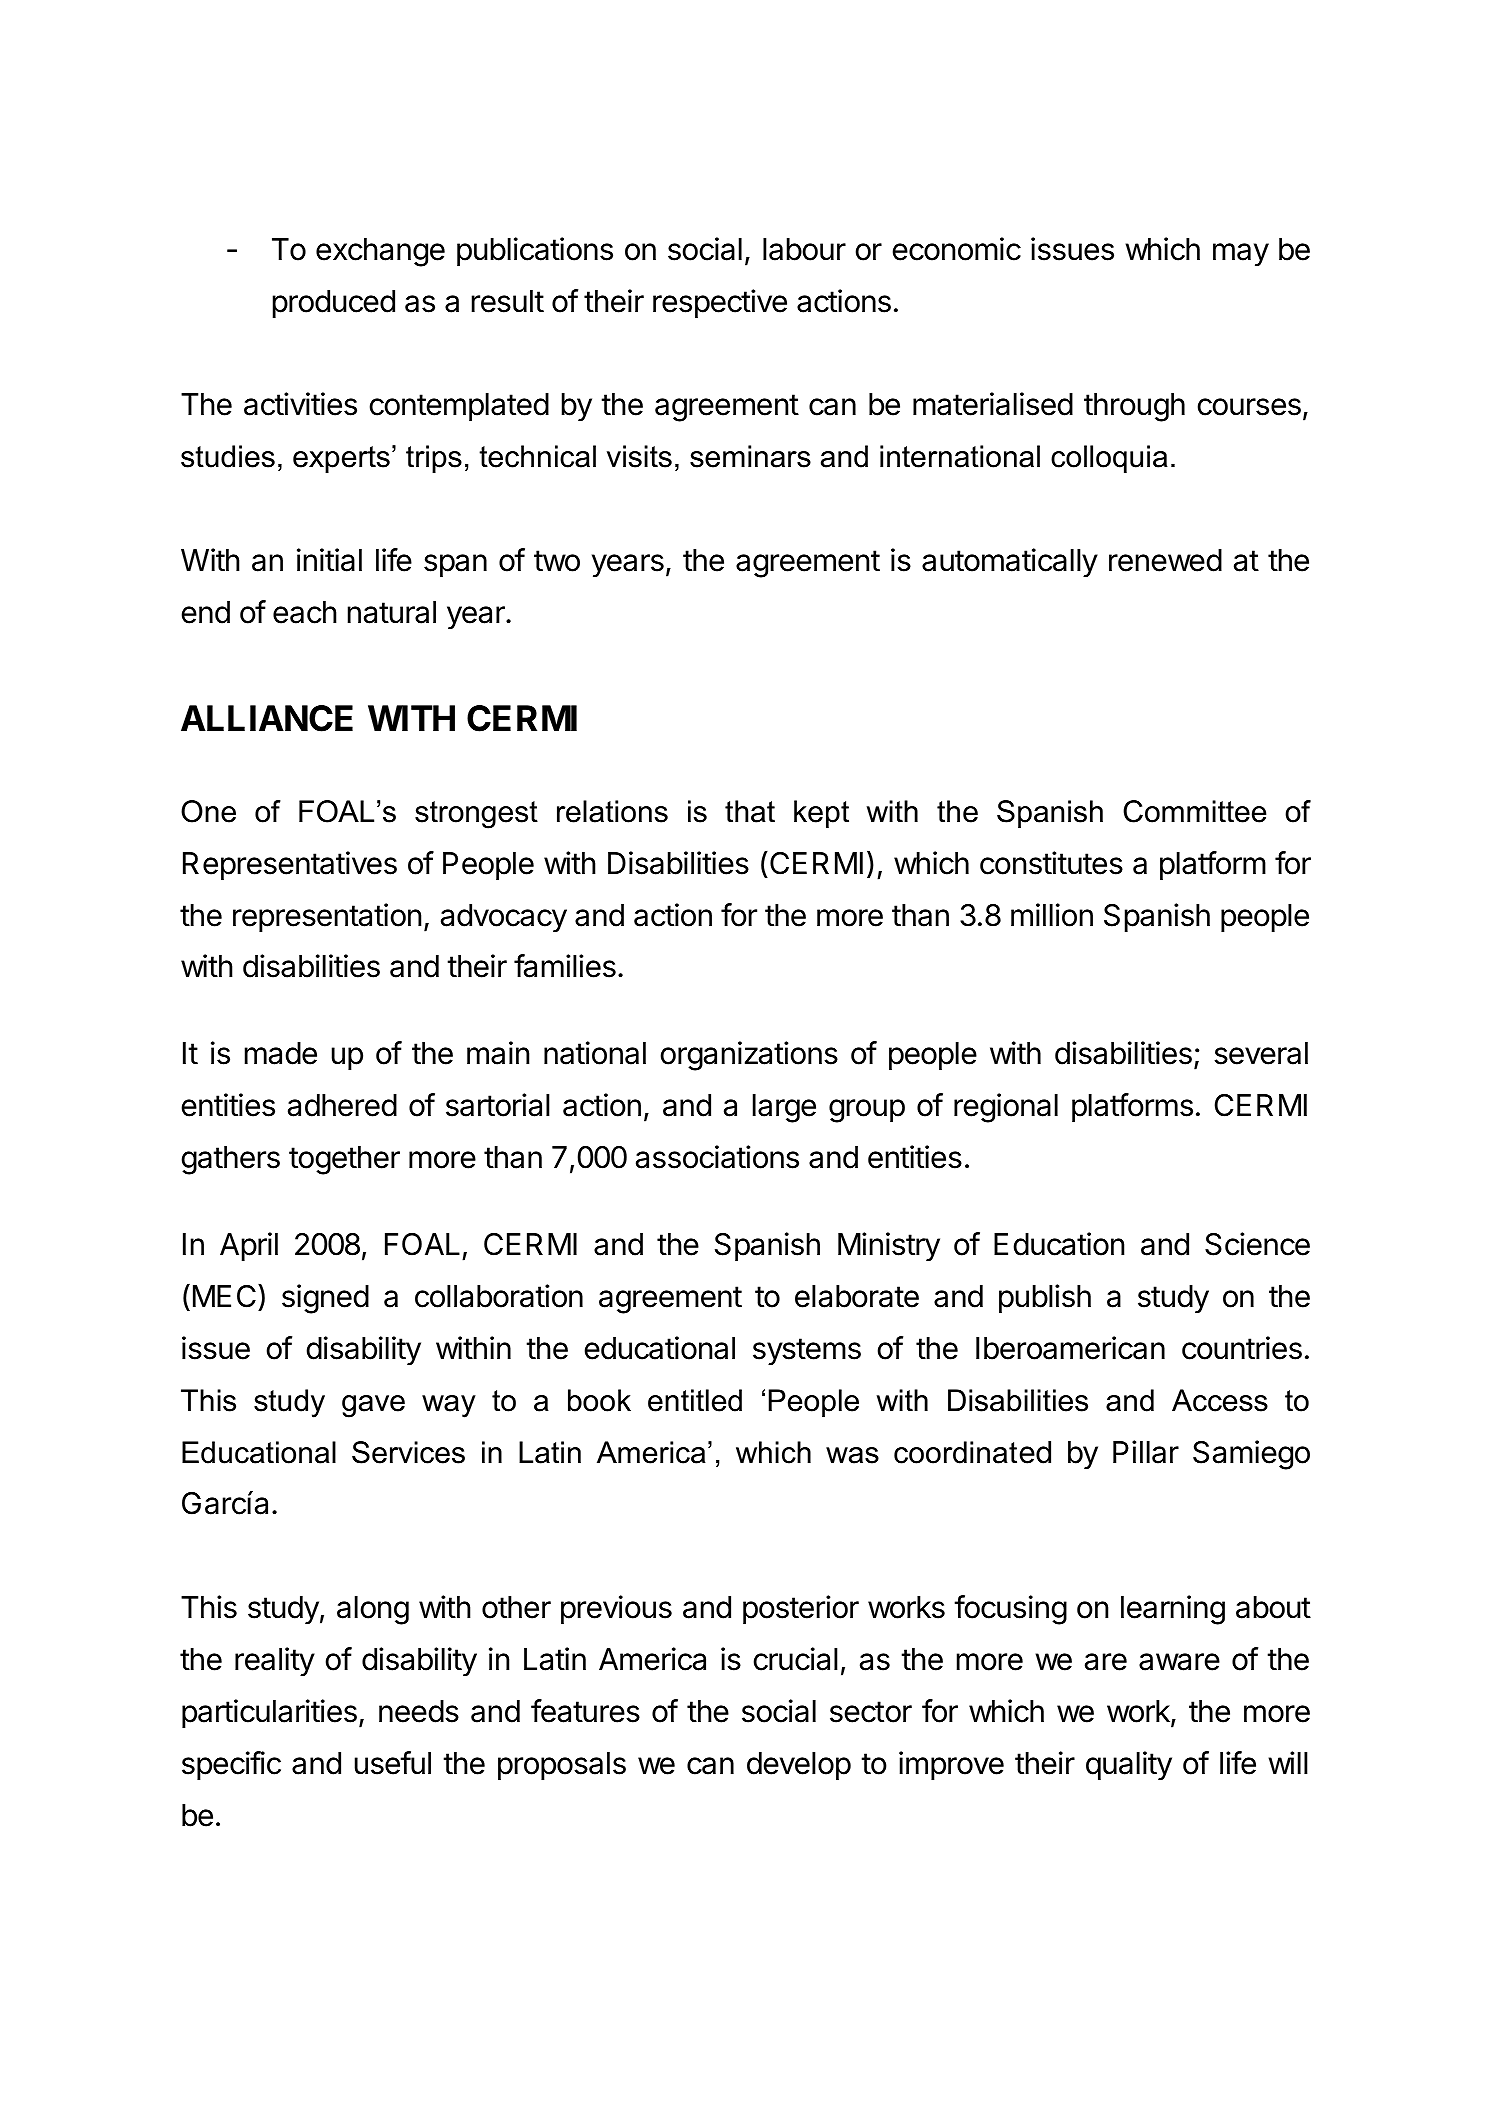  Describe the element at coordinates (269, 1713) in the document. I see `particularities` at that location.
